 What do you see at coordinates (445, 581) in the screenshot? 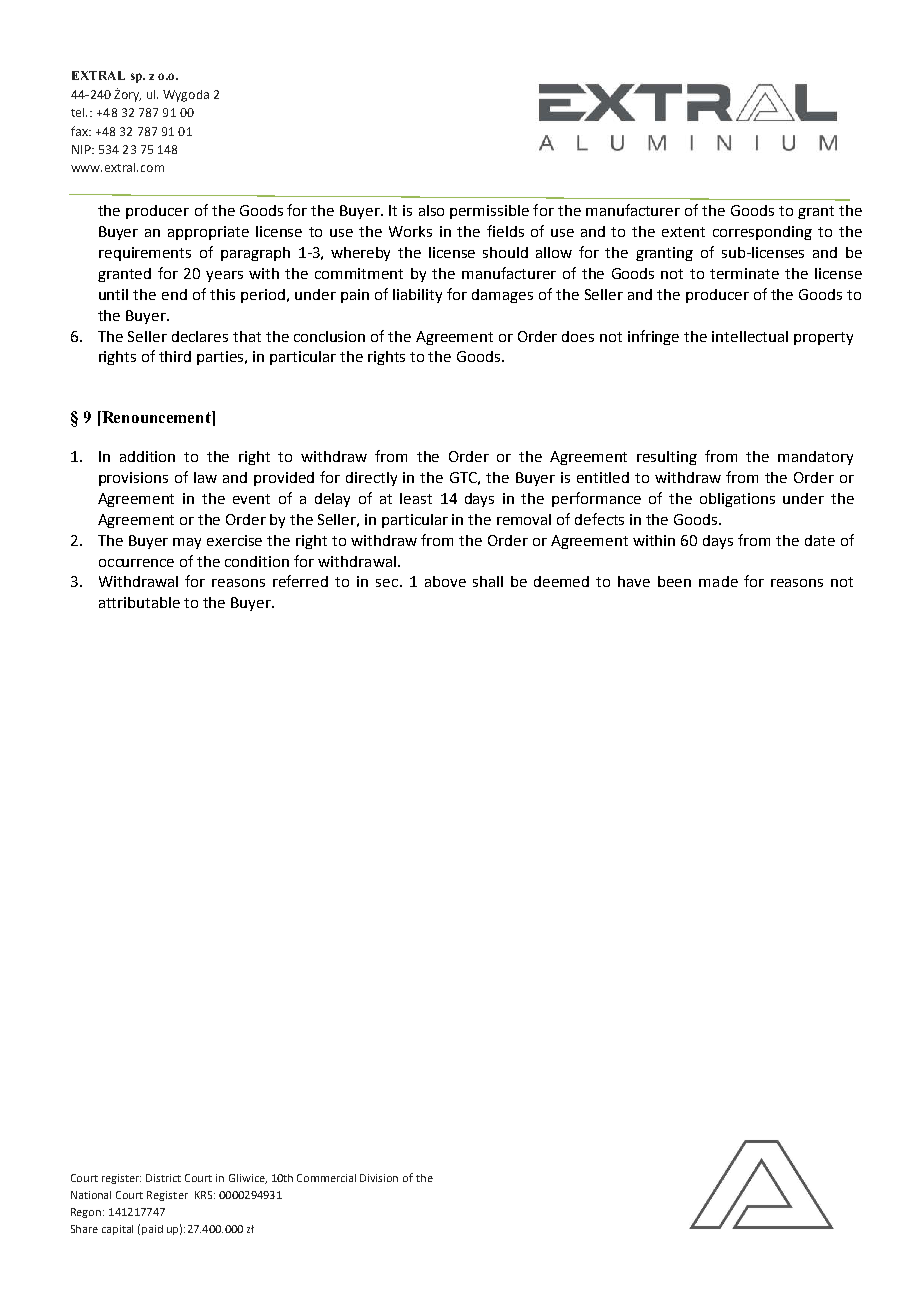
I see `above` at bounding box center [445, 581].
